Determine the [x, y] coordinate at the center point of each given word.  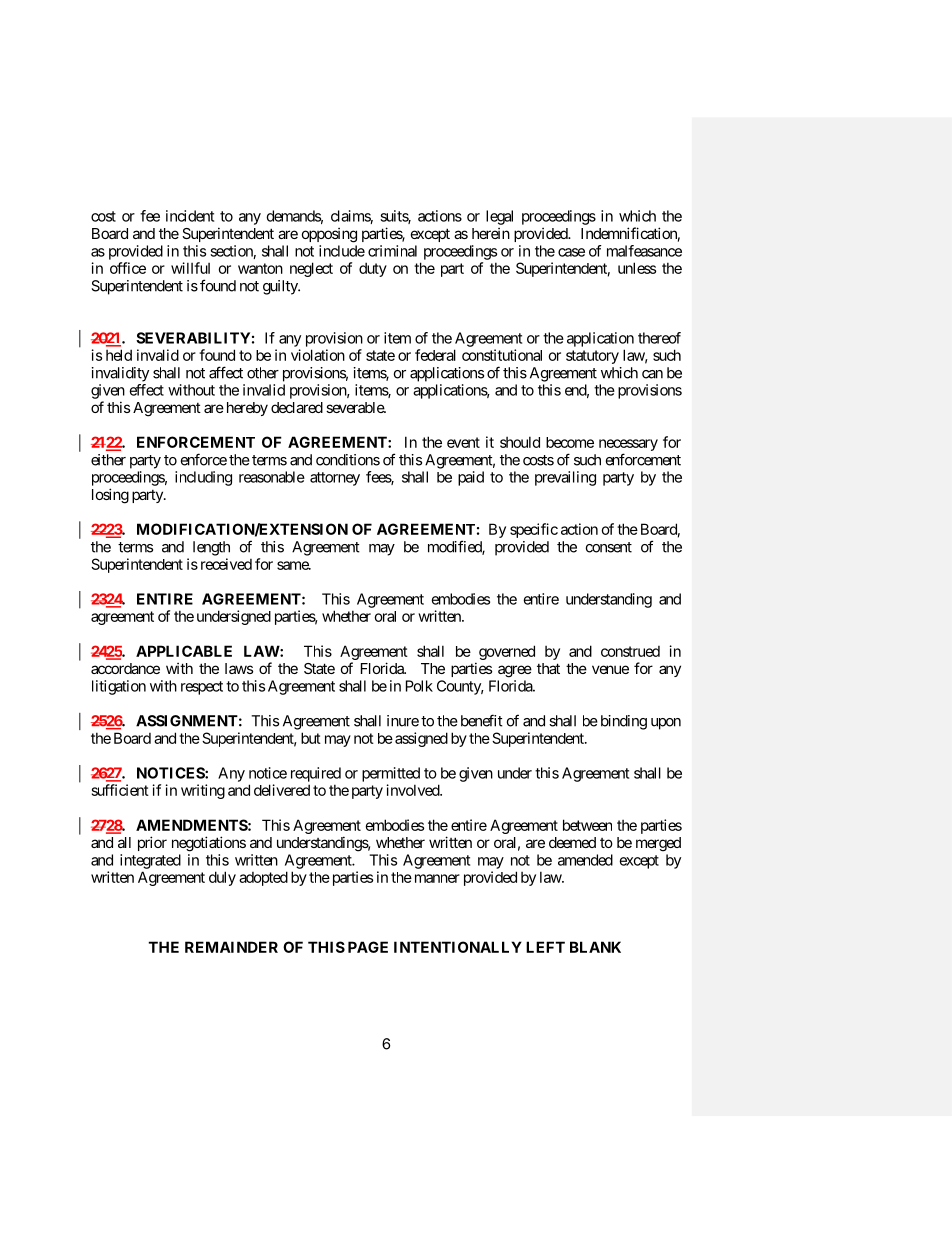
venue [610, 669]
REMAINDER [231, 947]
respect [202, 688]
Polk [419, 686]
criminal [392, 251]
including [203, 478]
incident [190, 216]
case [571, 252]
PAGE [368, 947]
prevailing [565, 478]
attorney [335, 479]
